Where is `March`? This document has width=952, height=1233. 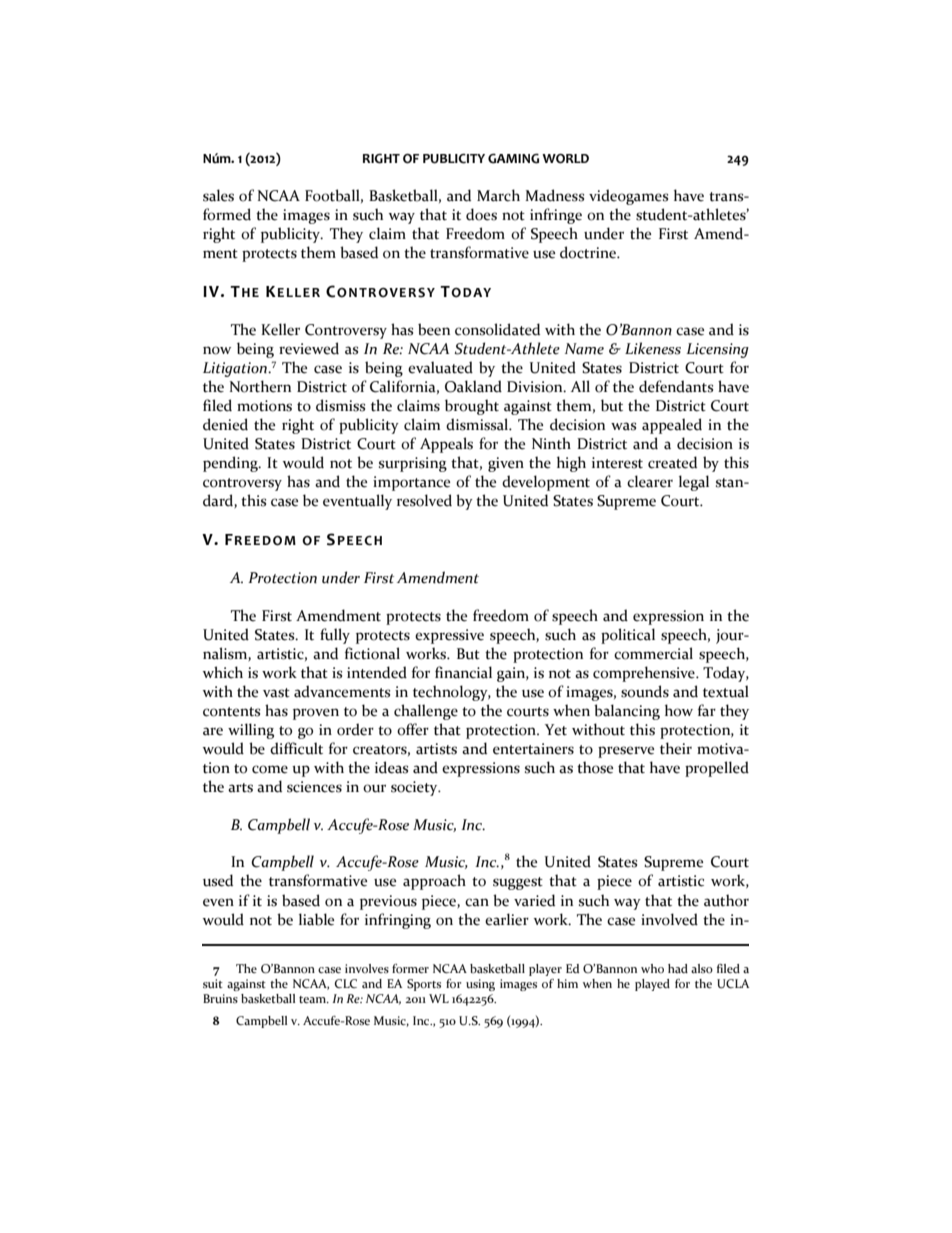
March is located at coordinates (498, 195).
